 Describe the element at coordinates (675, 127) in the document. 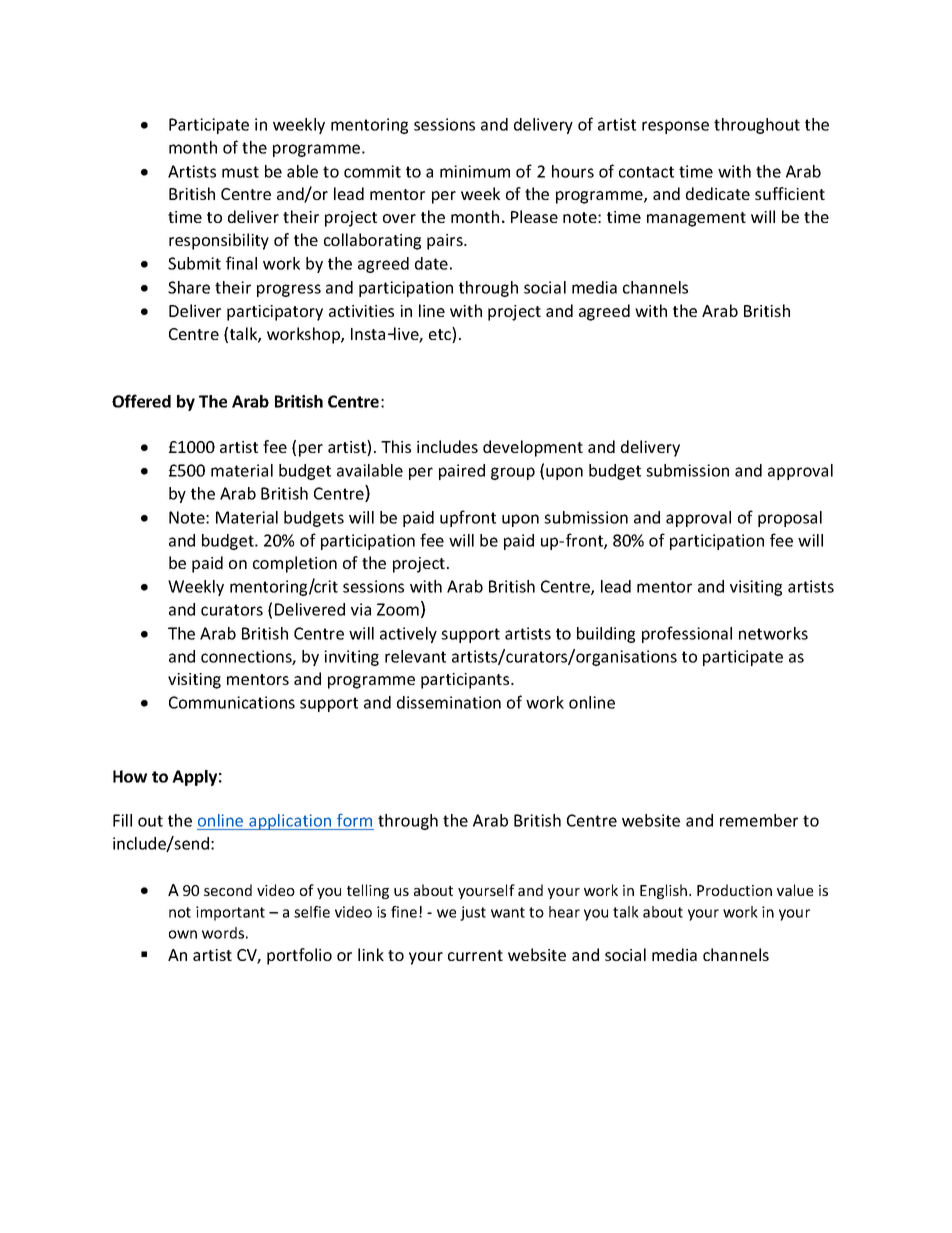

I see `response` at that location.
